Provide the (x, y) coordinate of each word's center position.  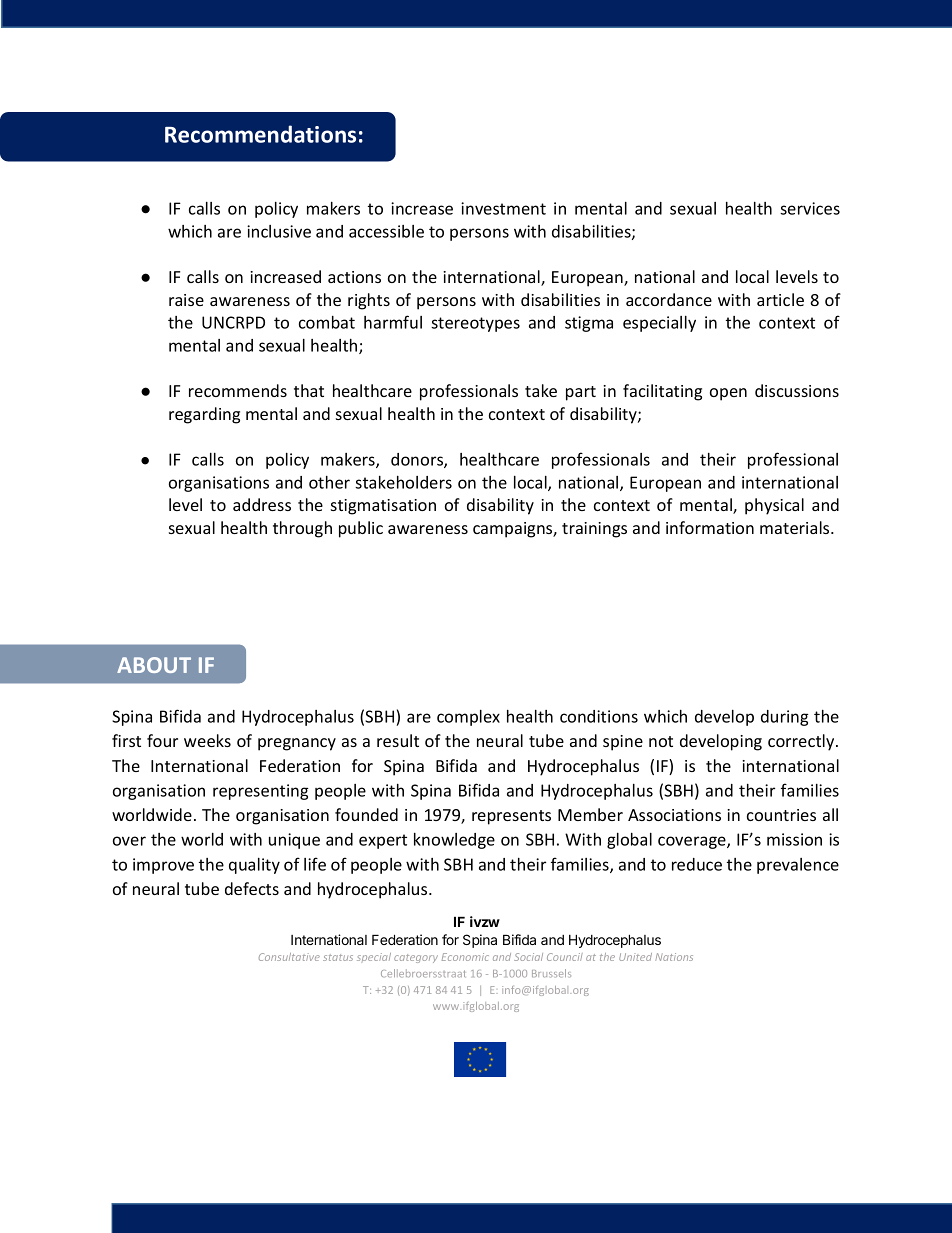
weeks (207, 740)
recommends (238, 390)
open (728, 394)
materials (796, 527)
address (262, 504)
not (661, 741)
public (361, 529)
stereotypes (475, 324)
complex (468, 718)
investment (503, 208)
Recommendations (260, 134)
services (810, 208)
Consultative (289, 957)
